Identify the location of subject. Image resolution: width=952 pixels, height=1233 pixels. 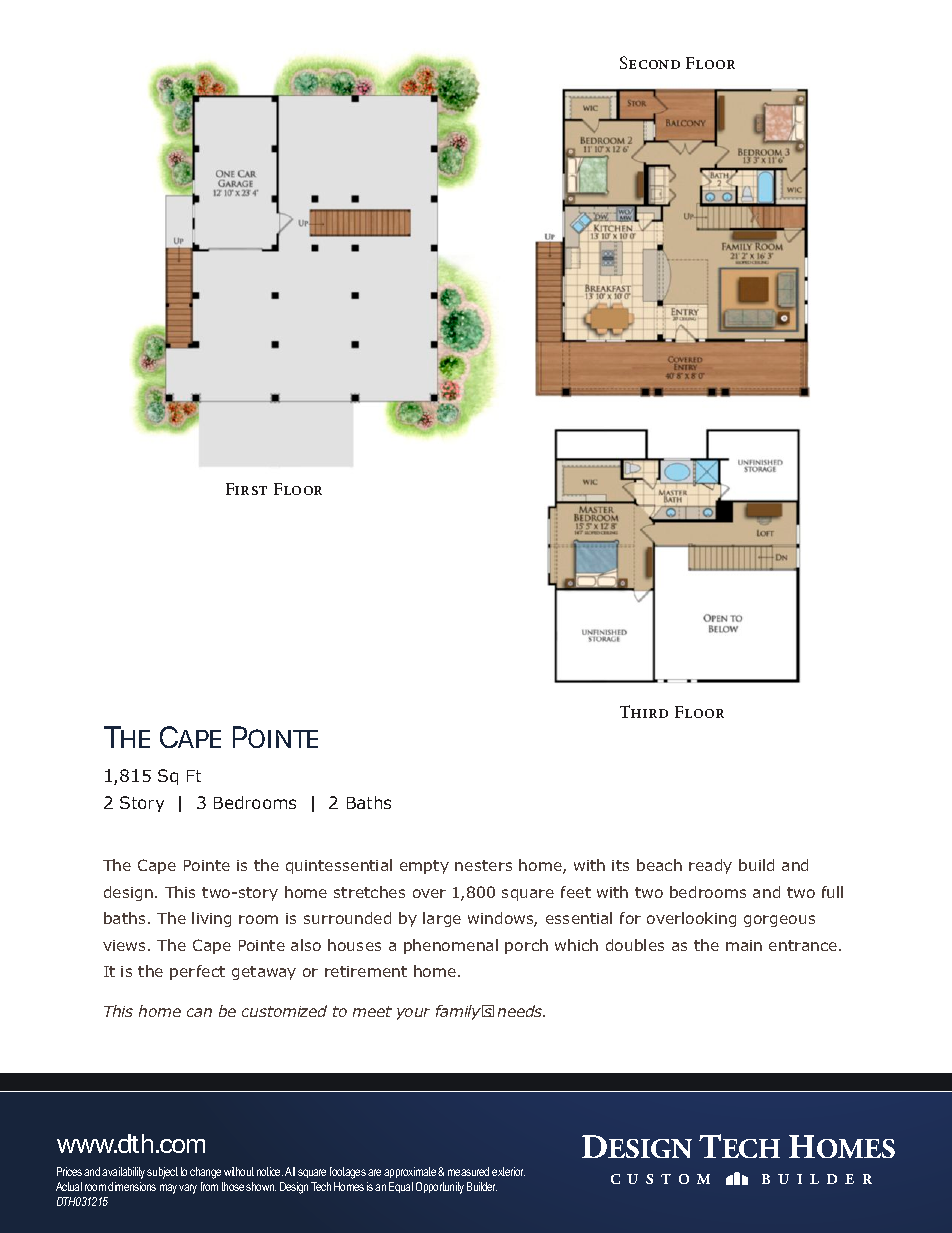
(162, 1173).
